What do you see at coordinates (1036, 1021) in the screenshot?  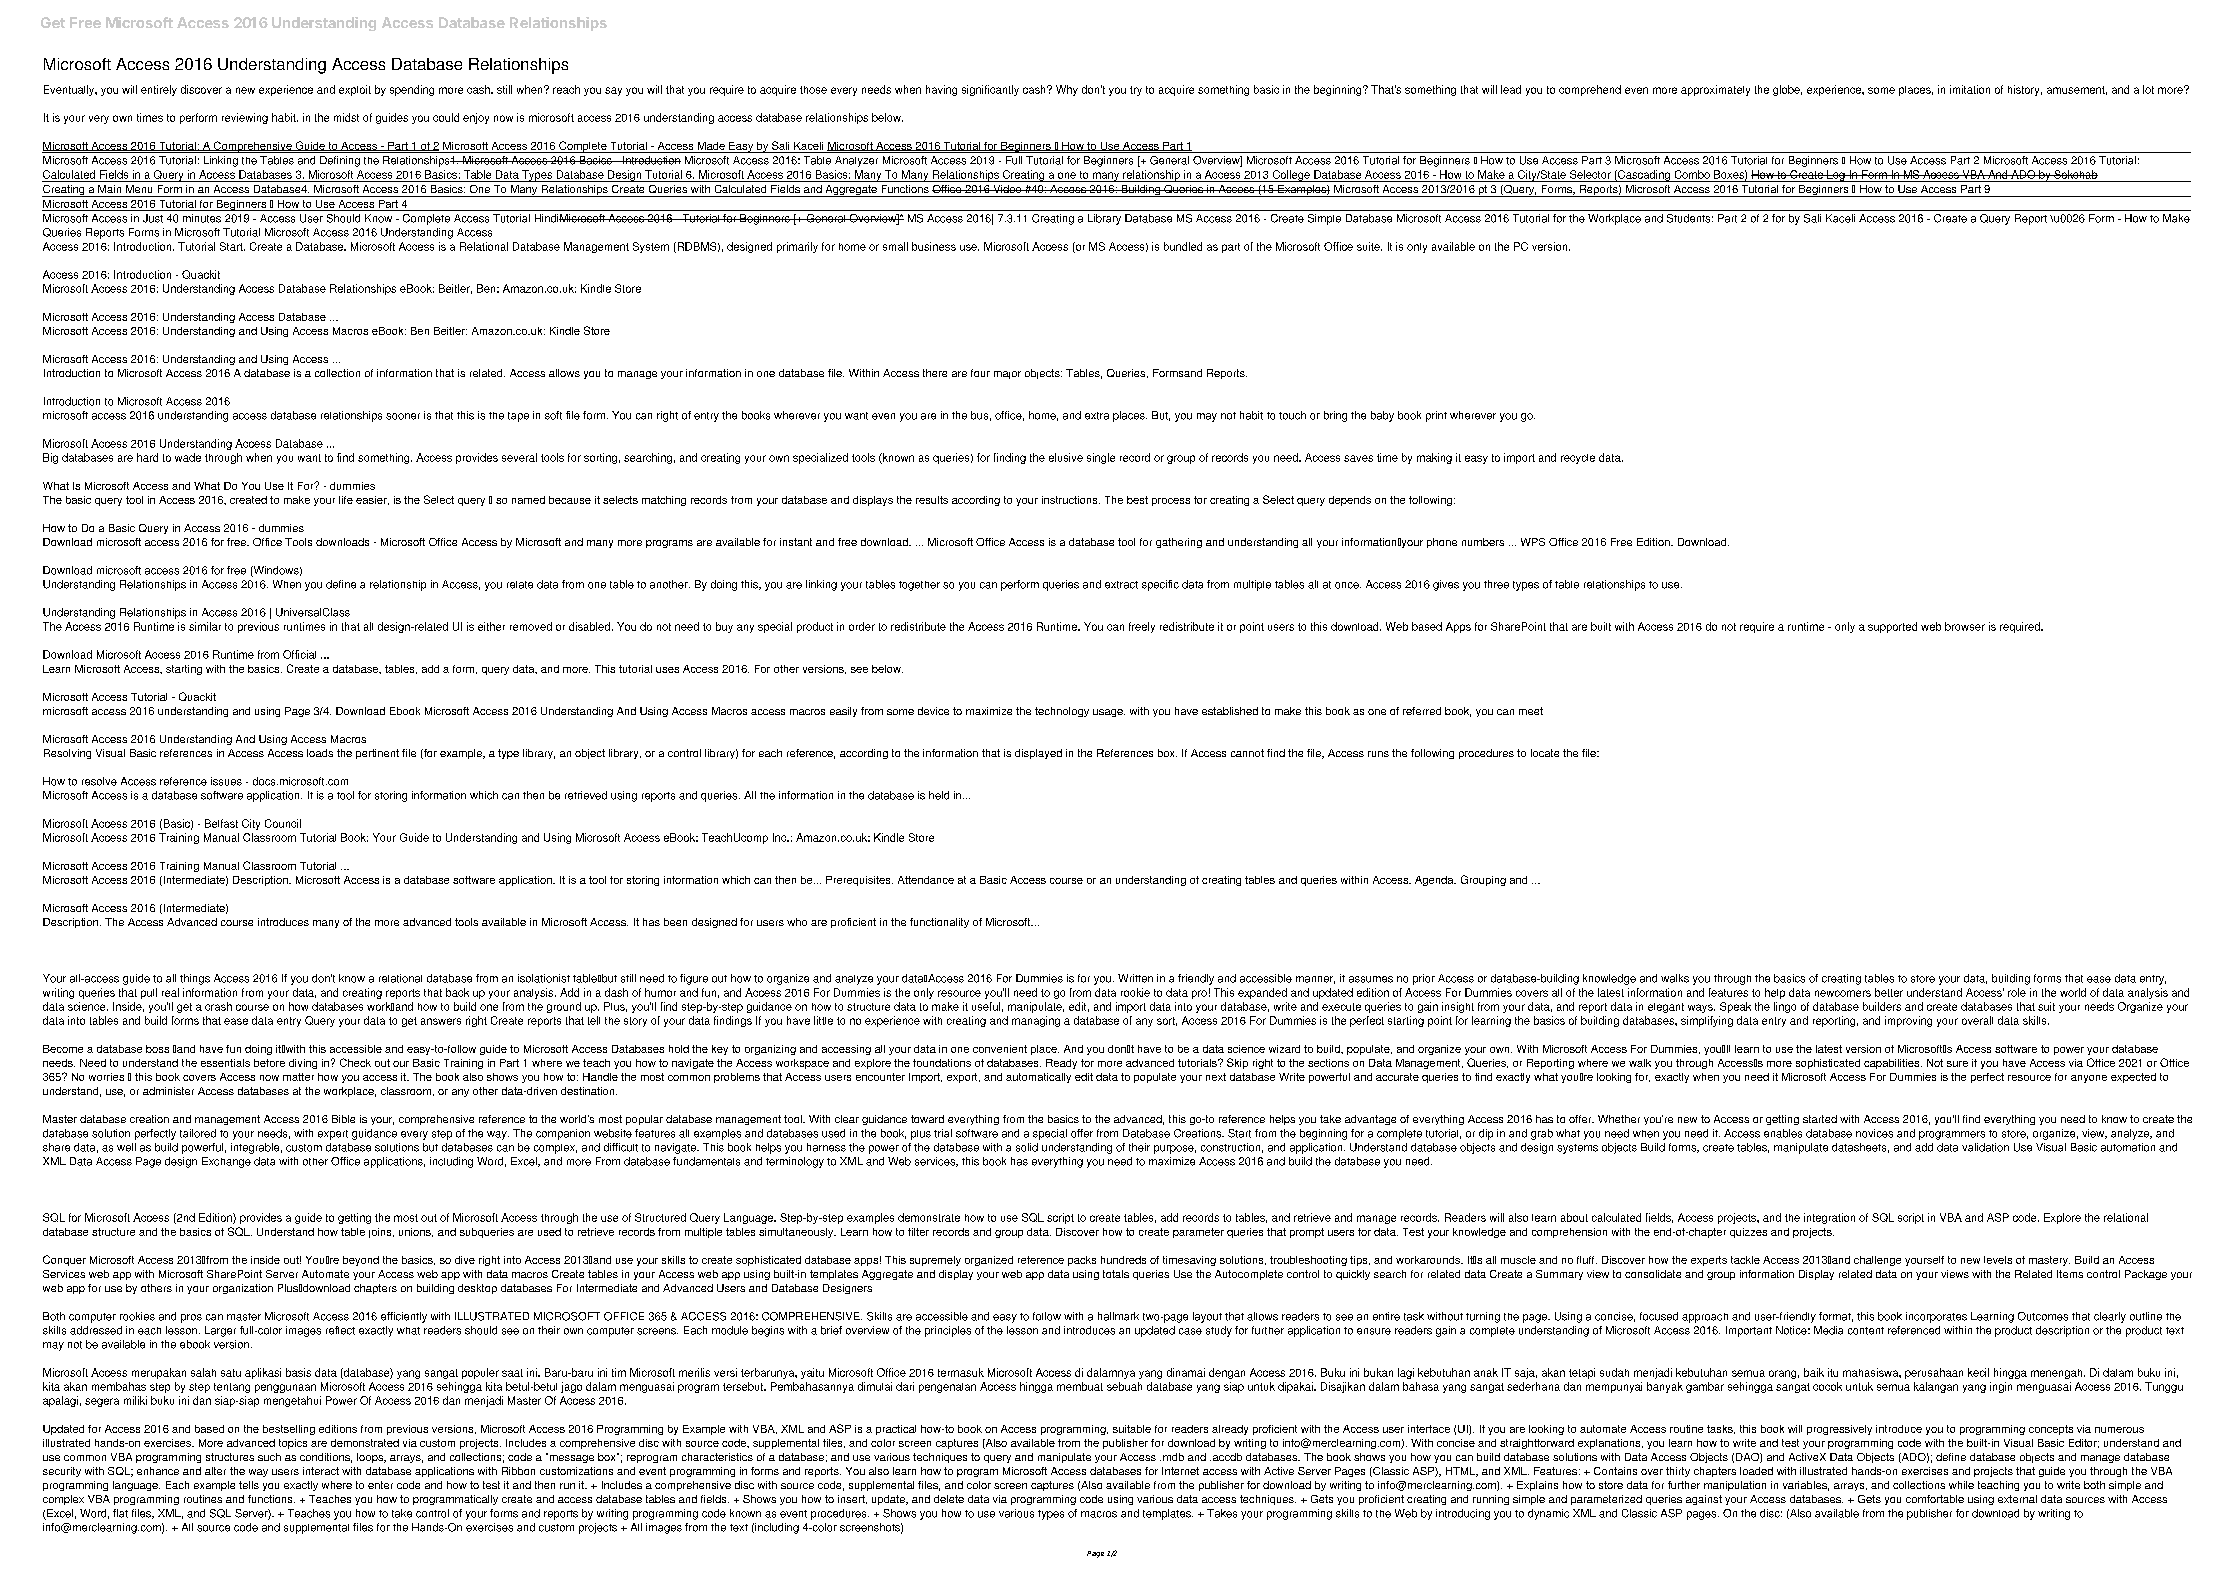 I see `managing` at bounding box center [1036, 1021].
